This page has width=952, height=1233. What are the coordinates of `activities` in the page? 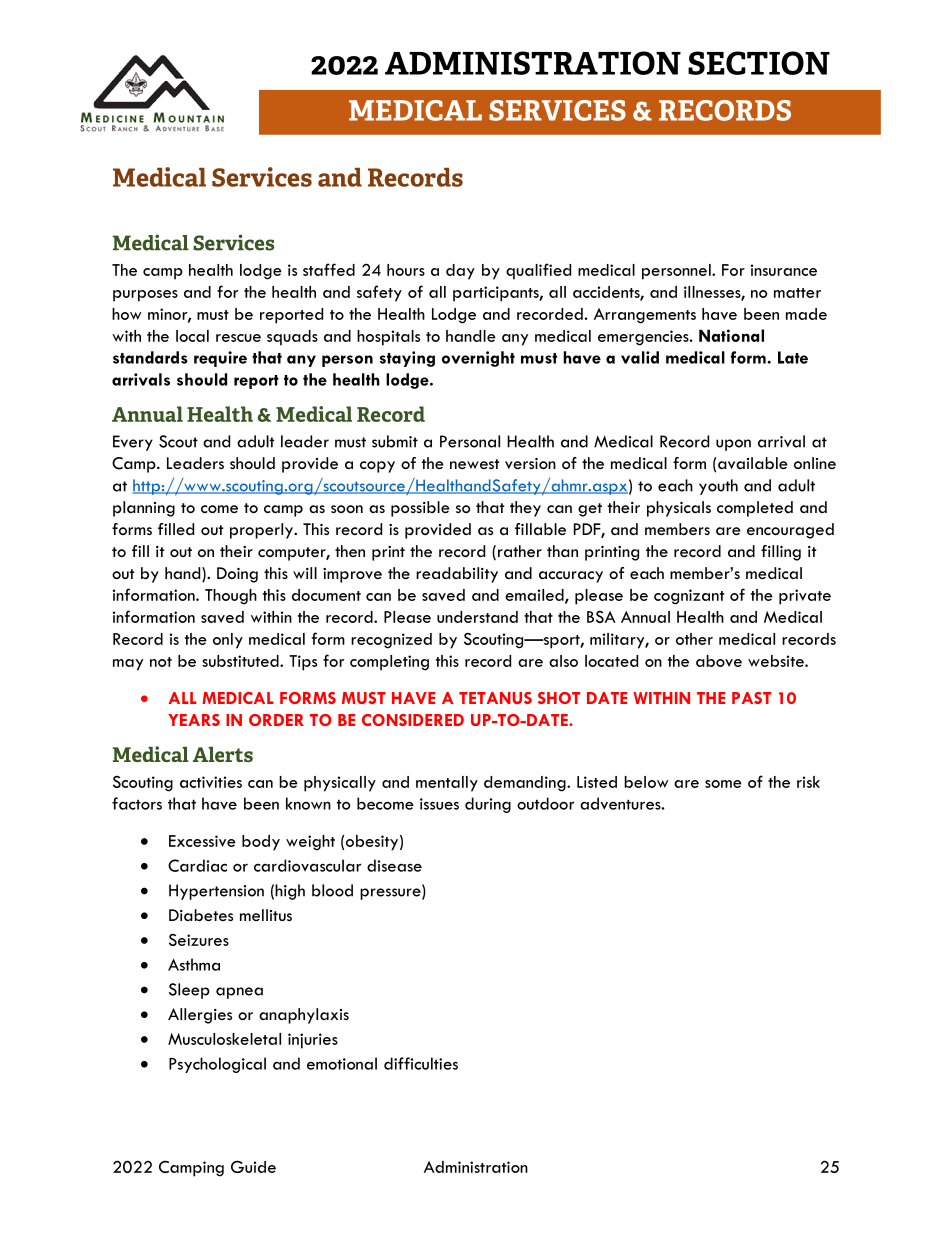 It's located at (211, 782).
